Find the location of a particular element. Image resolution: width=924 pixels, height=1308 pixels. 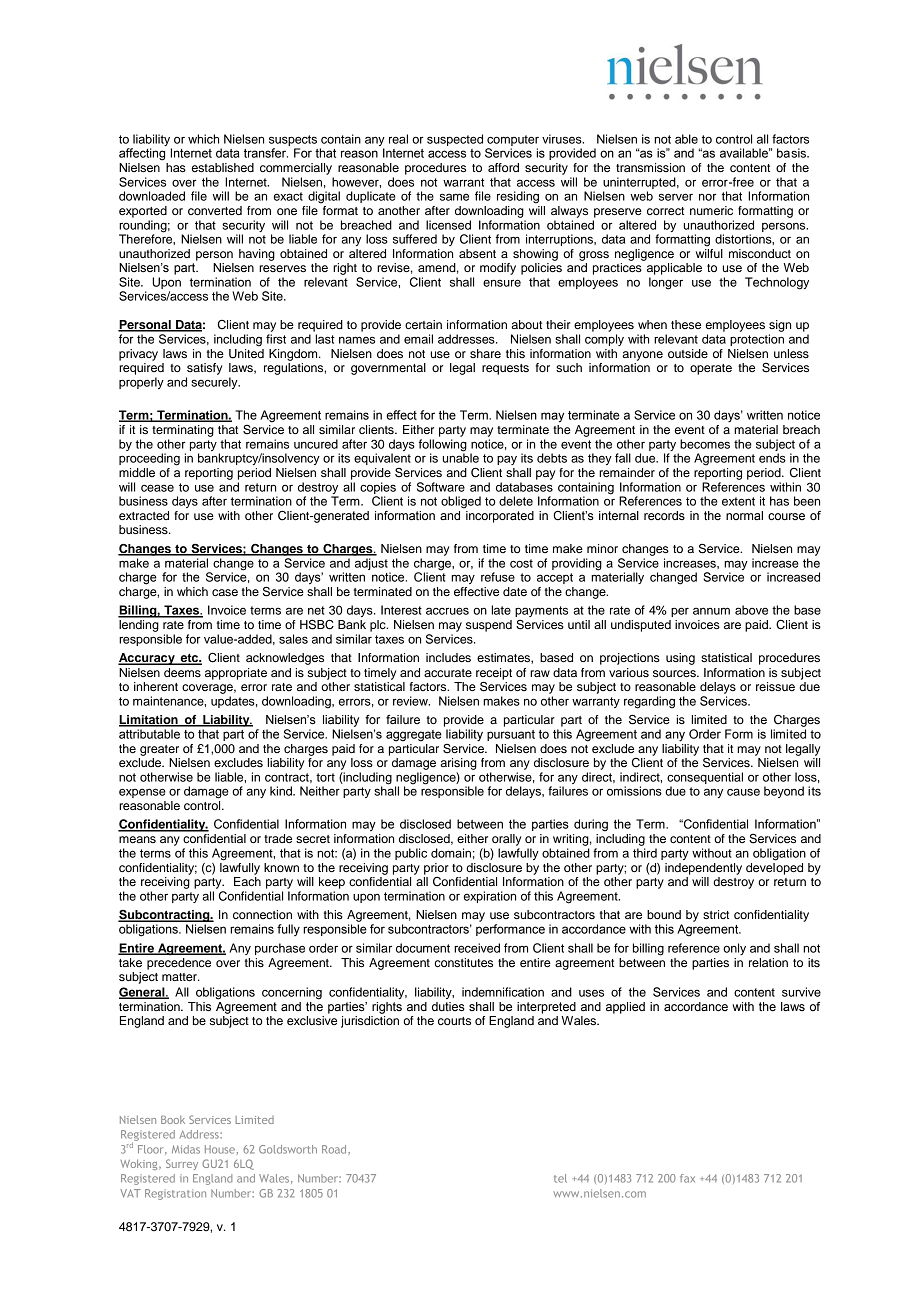

numeric is located at coordinates (711, 210).
